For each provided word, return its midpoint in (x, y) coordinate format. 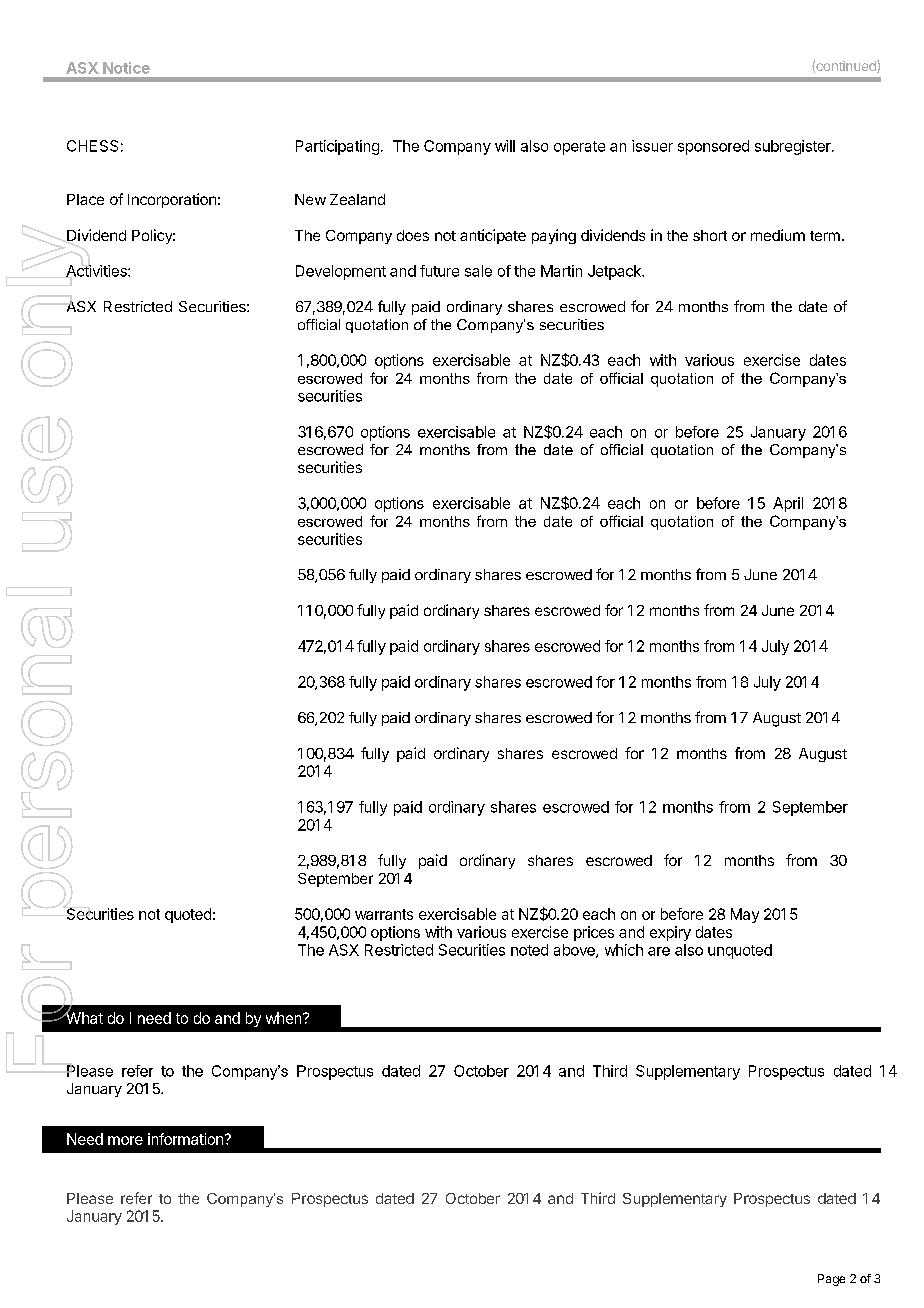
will (505, 146)
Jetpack (615, 272)
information (185, 1139)
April (788, 504)
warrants (384, 914)
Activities (97, 271)
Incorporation (172, 200)
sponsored (713, 147)
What (83, 1017)
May (745, 915)
